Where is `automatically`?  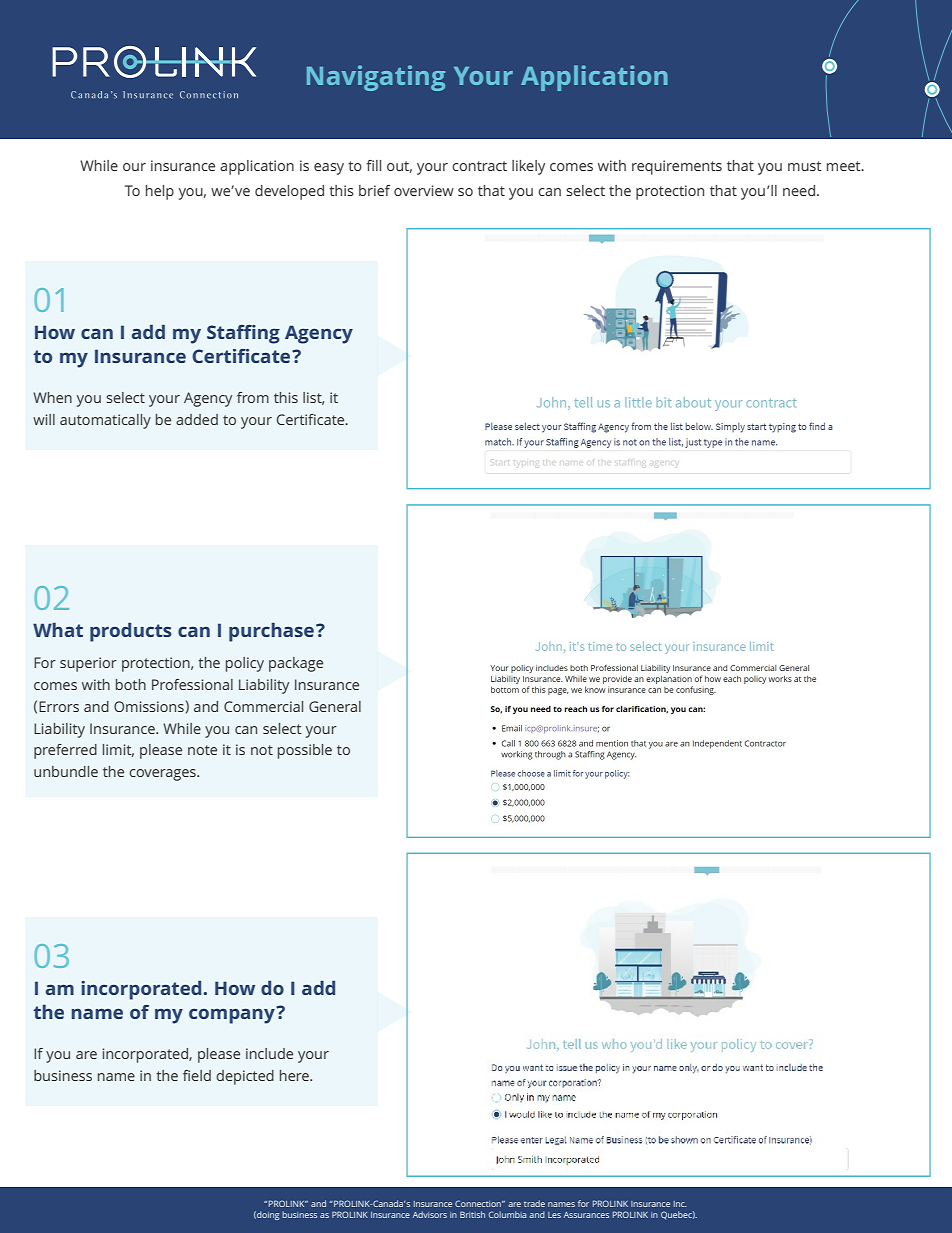 automatically is located at coordinates (105, 421).
